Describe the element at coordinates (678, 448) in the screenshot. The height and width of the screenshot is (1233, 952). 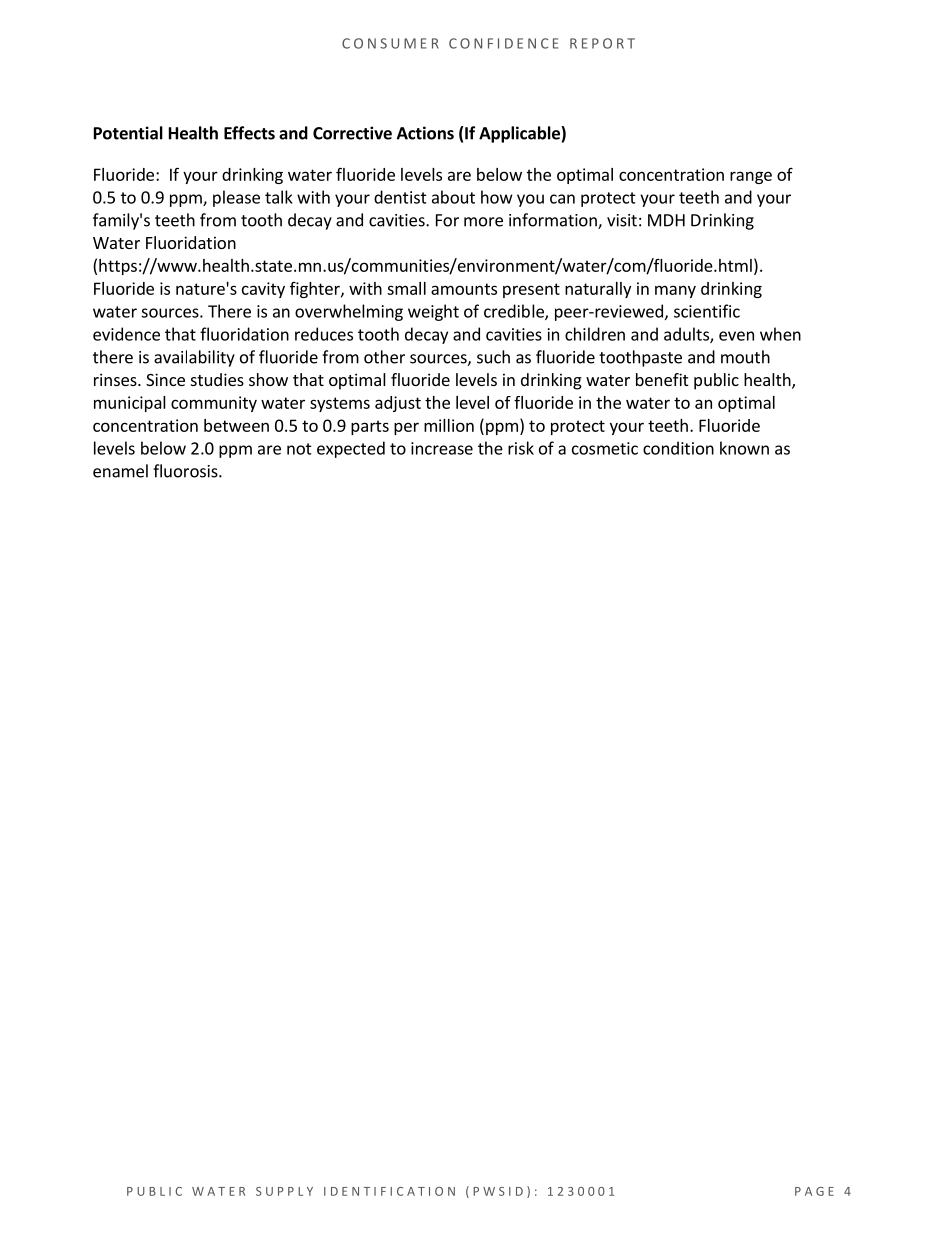
I see `condition` at that location.
